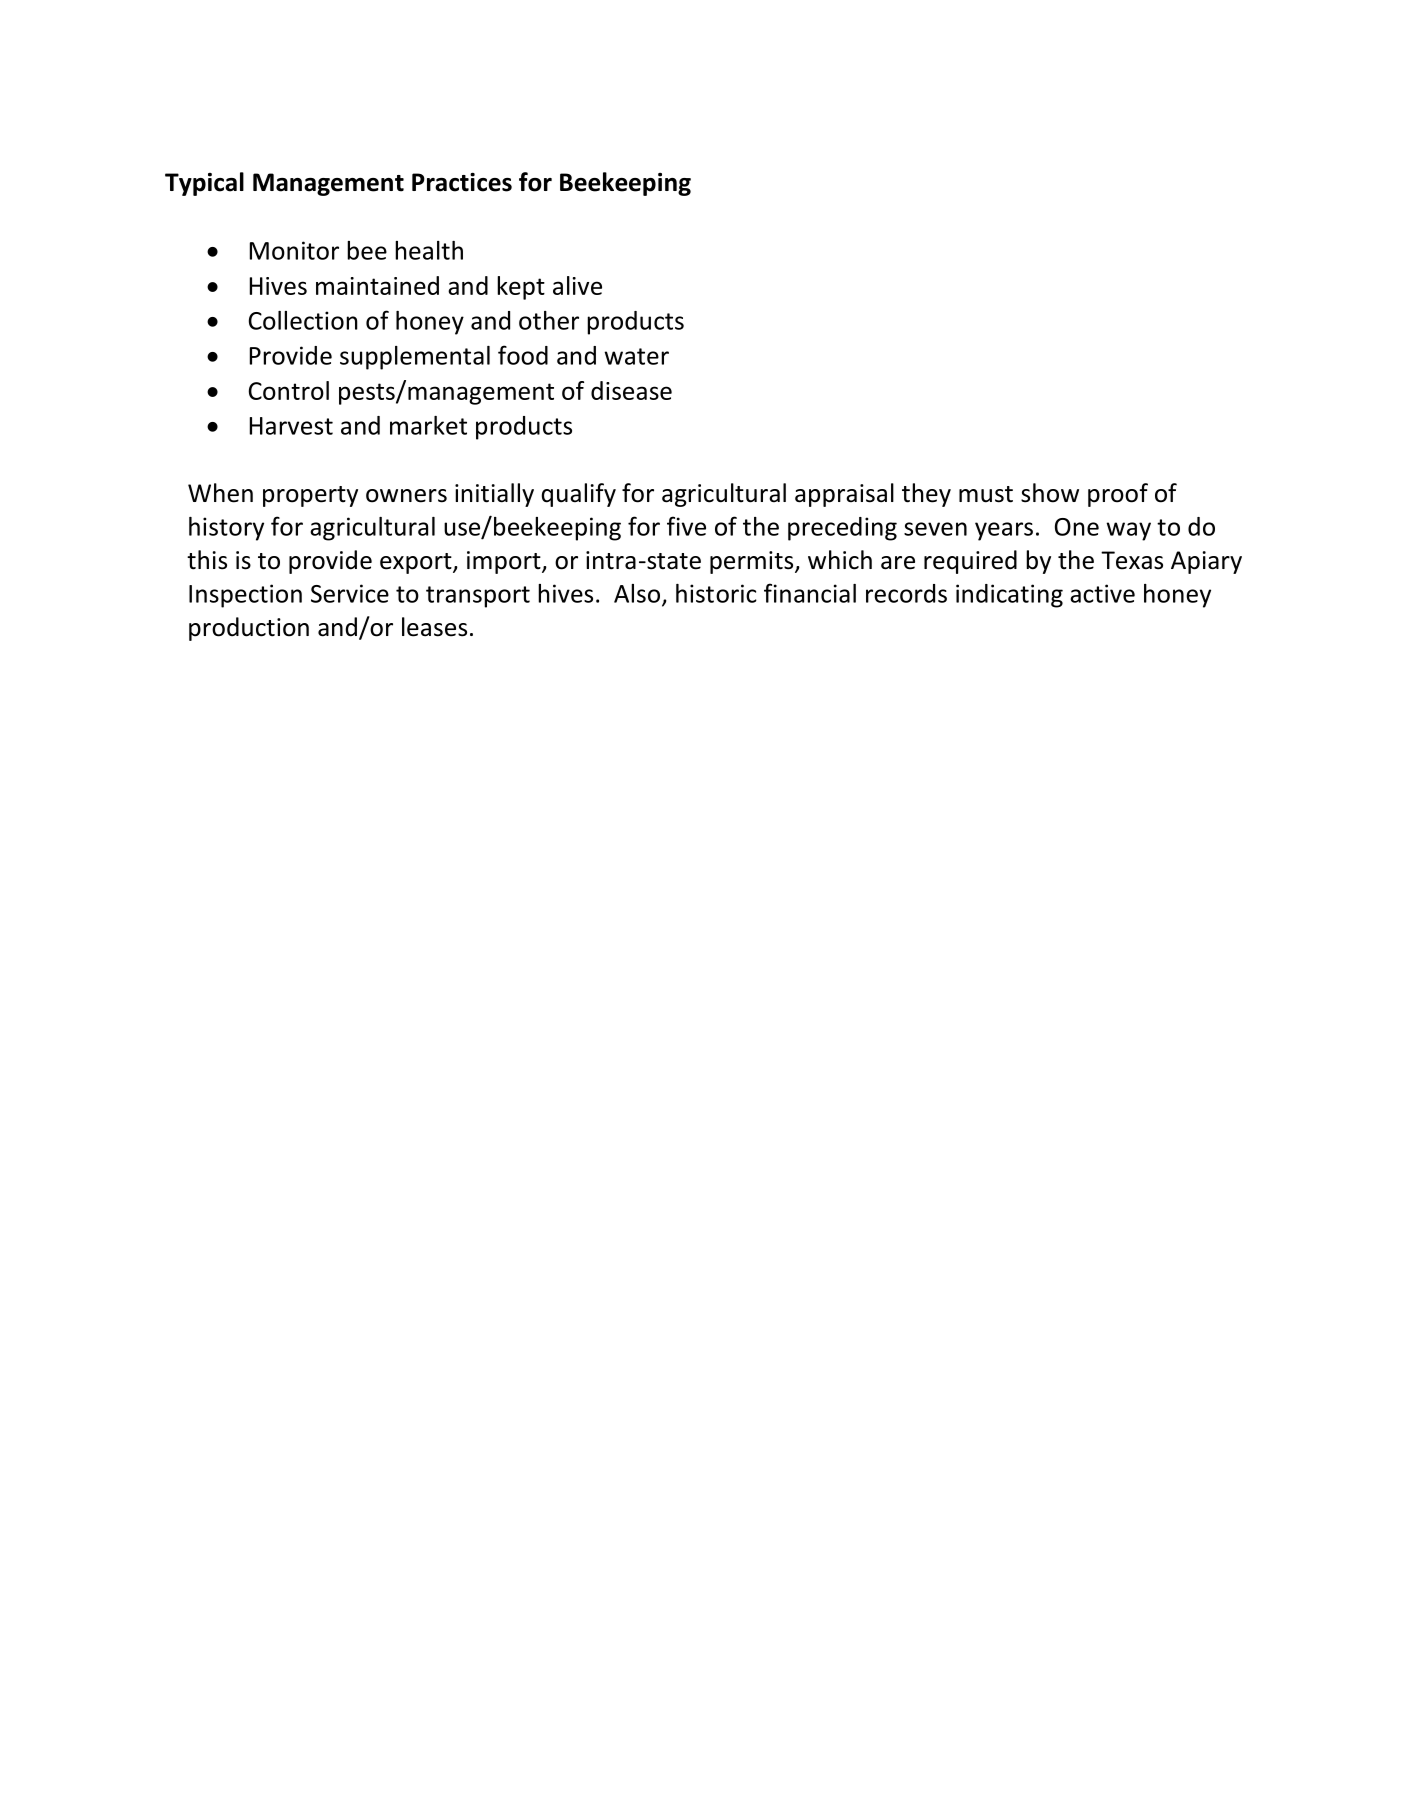 The height and width of the screenshot is (1814, 1402). Describe the element at coordinates (289, 390) in the screenshot. I see `Control` at that location.
